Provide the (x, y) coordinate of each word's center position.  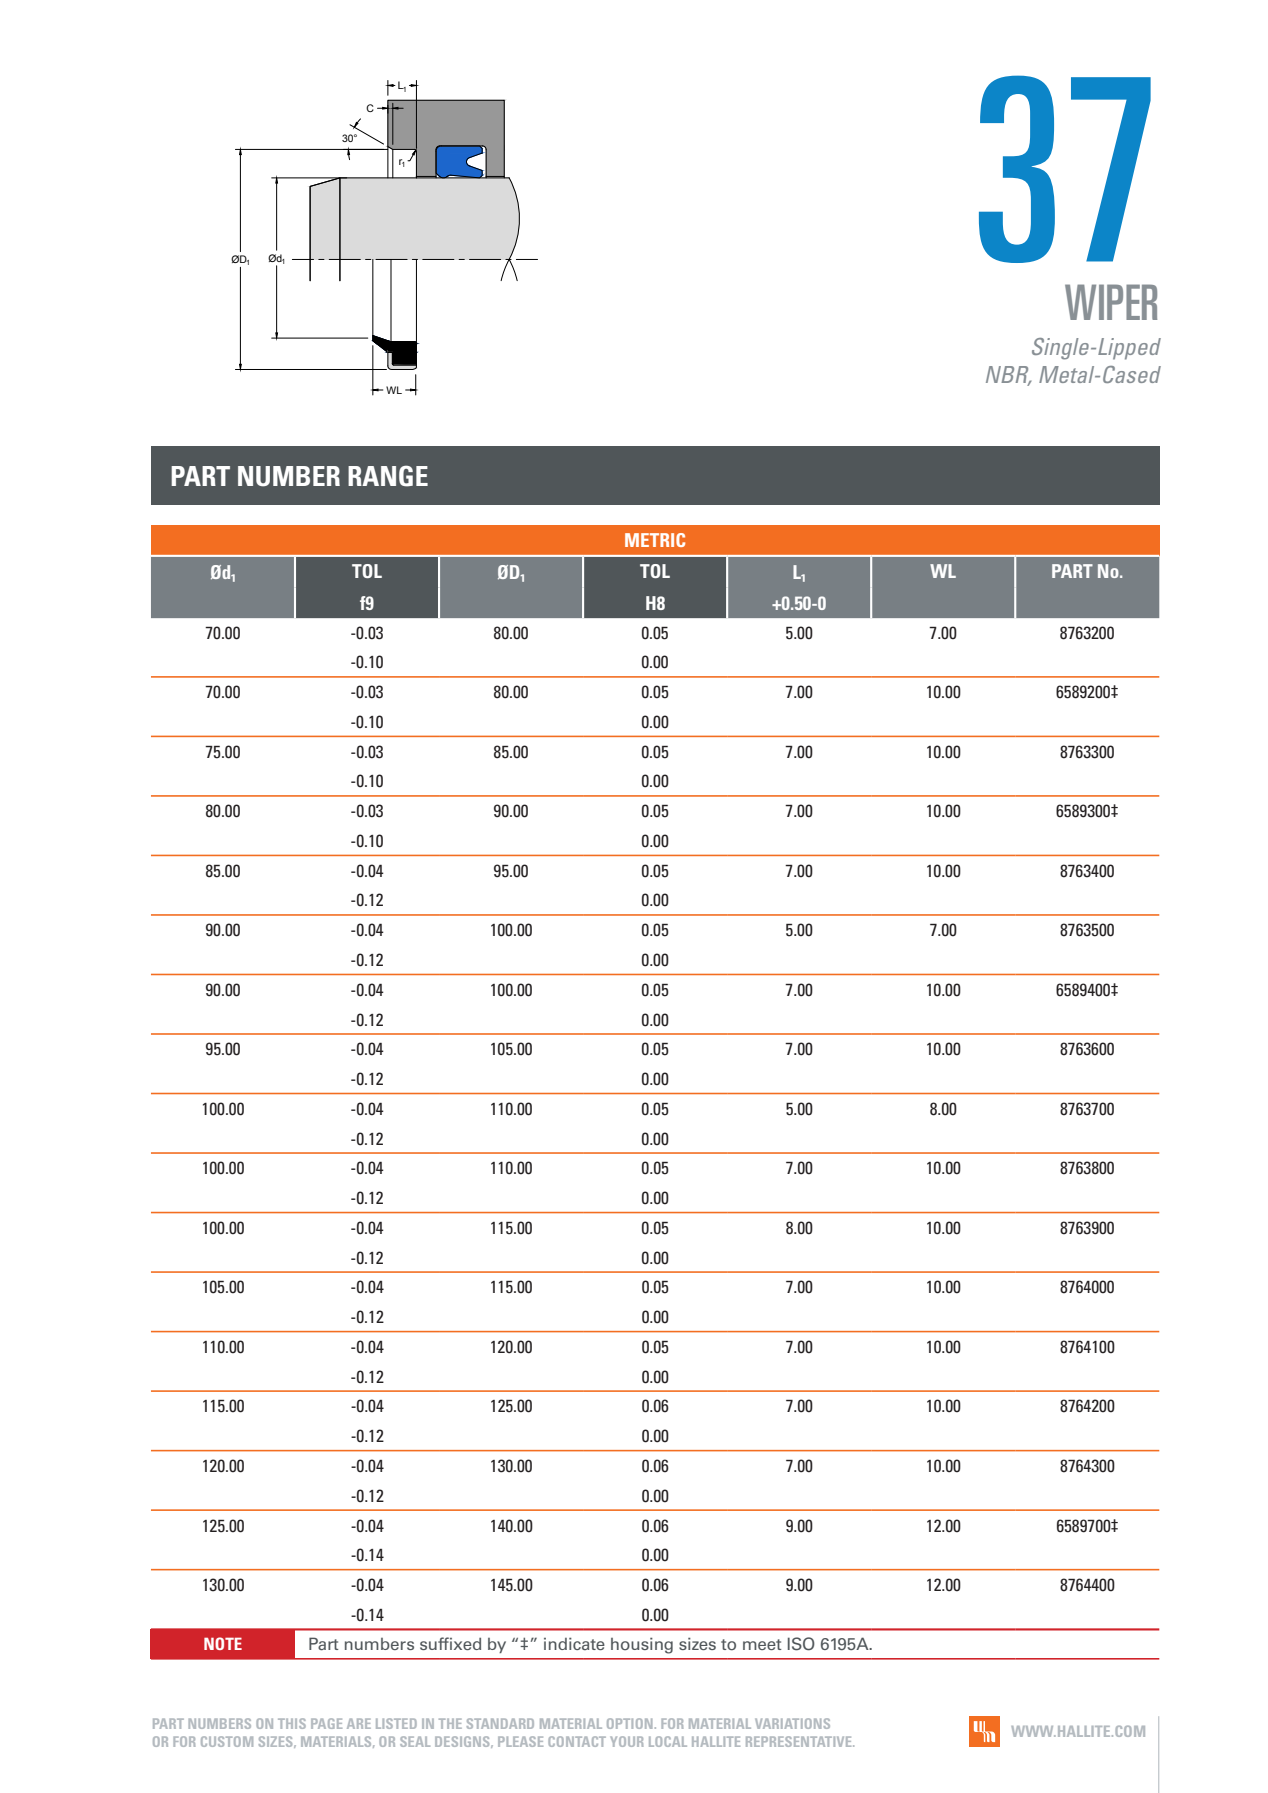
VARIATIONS (792, 1723)
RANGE (388, 476)
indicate (574, 1643)
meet (762, 1644)
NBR (1008, 375)
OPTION (629, 1723)
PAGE (326, 1723)
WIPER (1111, 302)
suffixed (450, 1643)
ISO (801, 1644)
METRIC (655, 540)
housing (642, 1645)
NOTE (223, 1643)
